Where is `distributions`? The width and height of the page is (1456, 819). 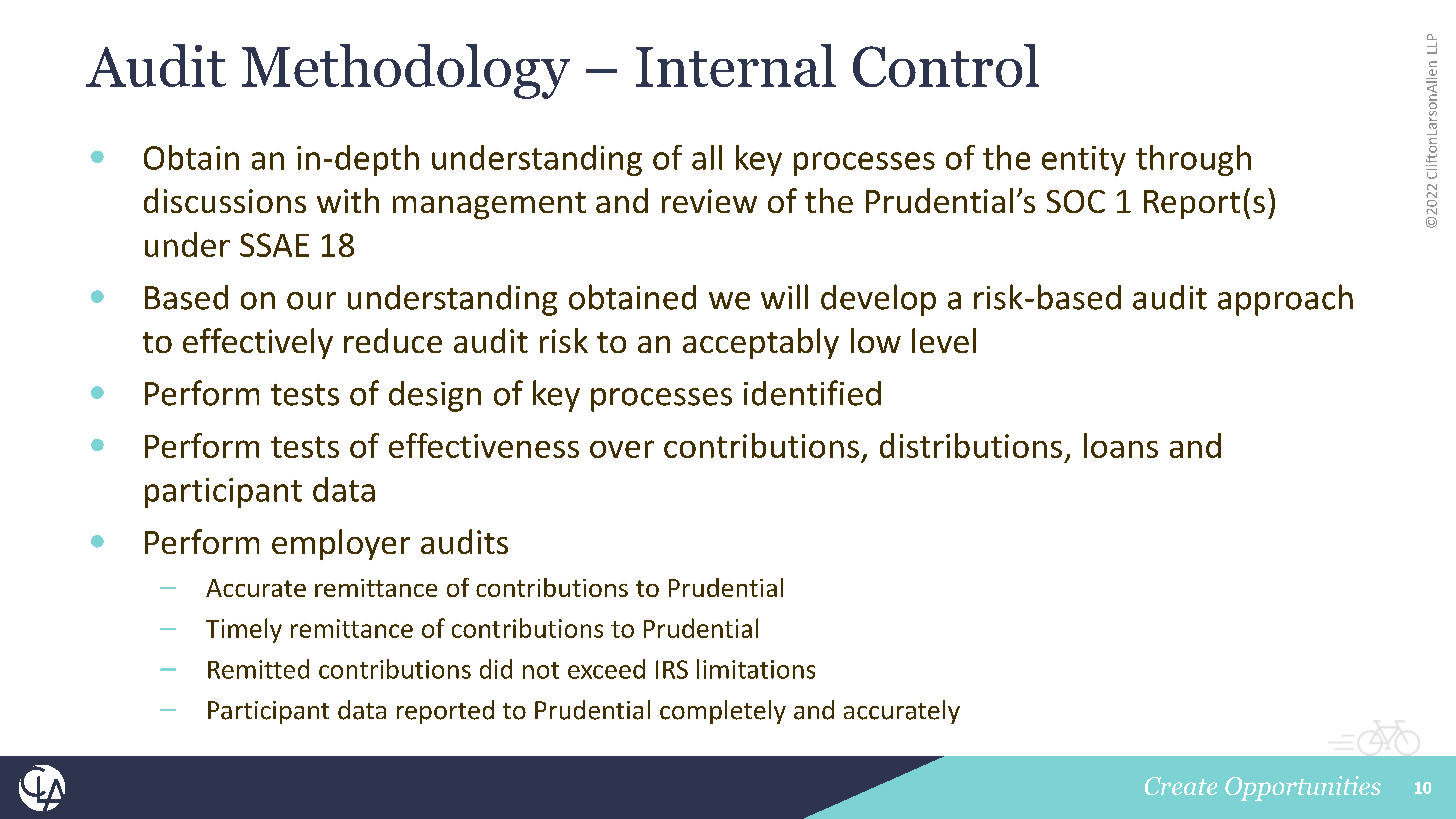 distributions is located at coordinates (971, 445).
